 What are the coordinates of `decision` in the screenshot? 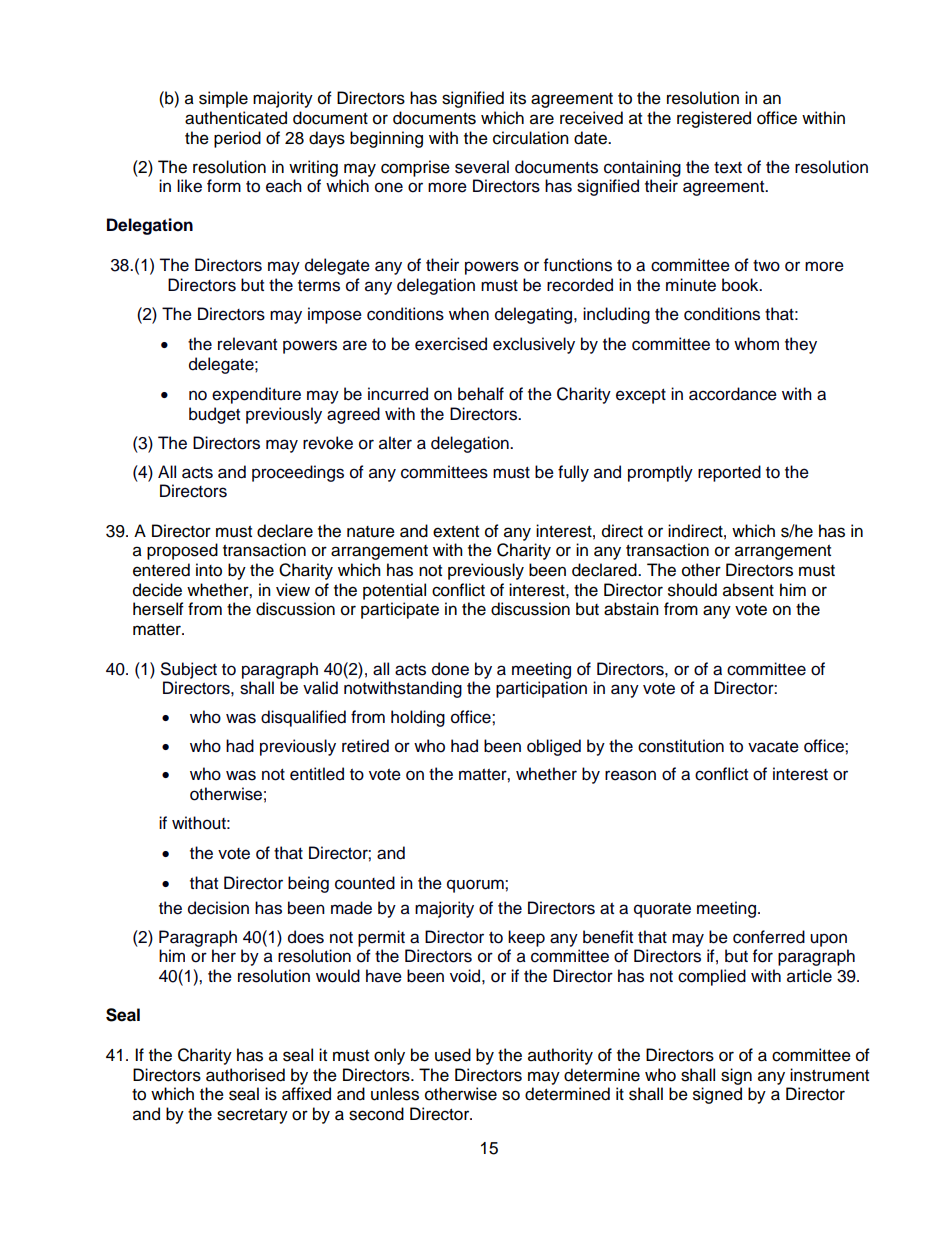 It's located at (218, 908).
